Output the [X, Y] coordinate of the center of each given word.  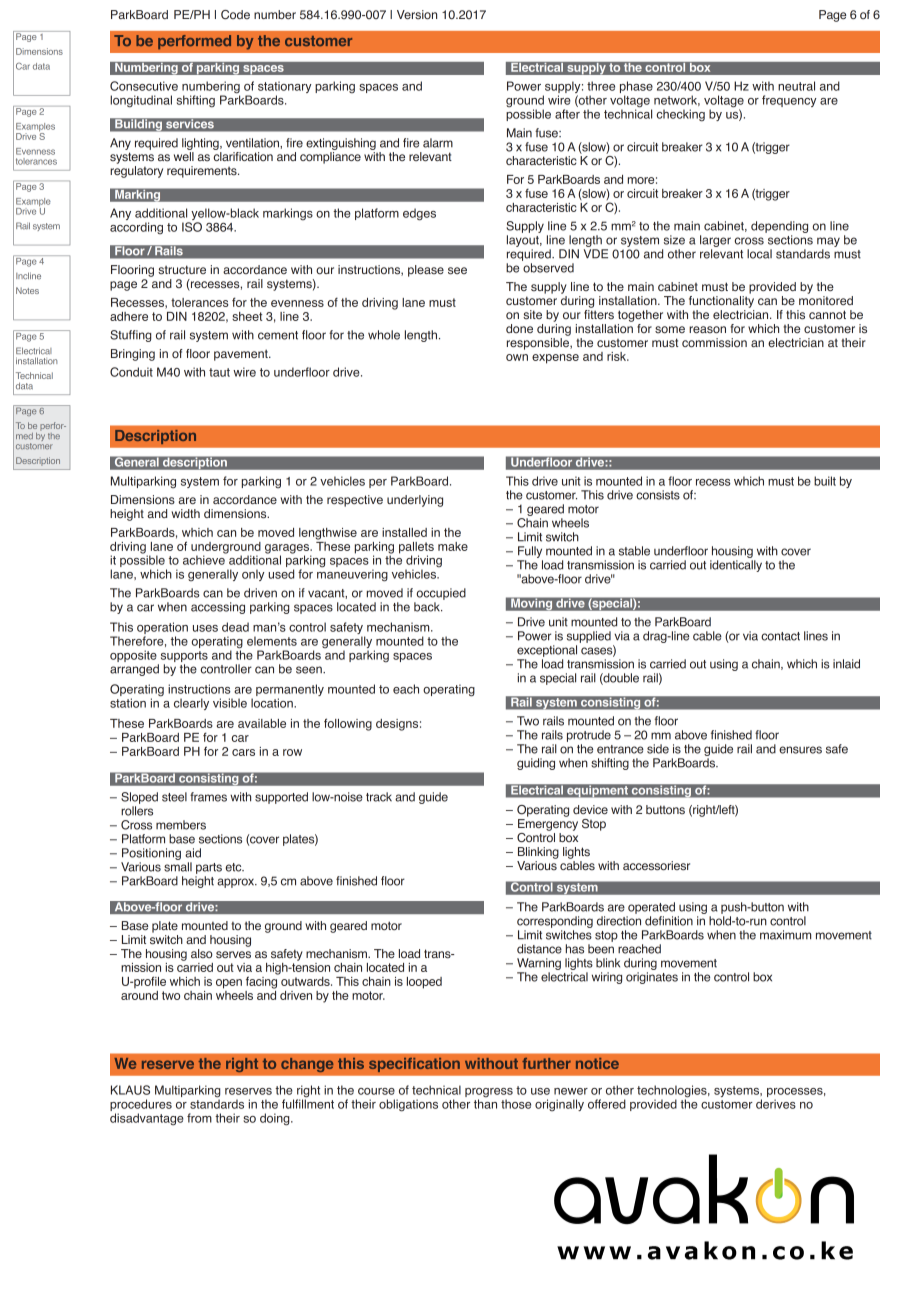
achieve [205, 559]
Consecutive [144, 86]
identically [736, 566]
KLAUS [130, 1090]
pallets [416, 549]
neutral [796, 86]
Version [417, 15]
